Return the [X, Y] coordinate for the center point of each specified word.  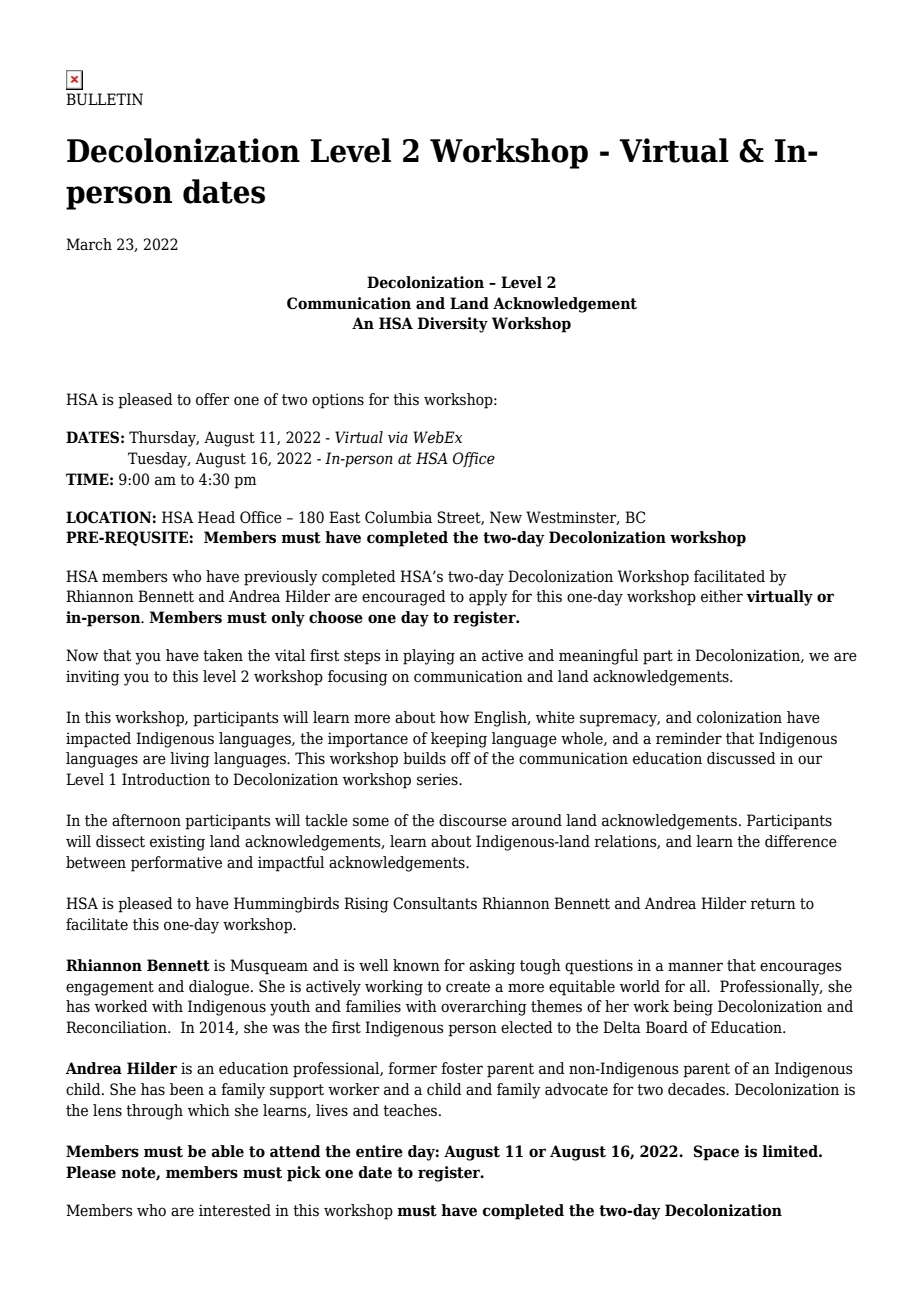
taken [223, 655]
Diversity [453, 325]
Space [716, 1153]
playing [429, 657]
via [398, 437]
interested [235, 1210]
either [722, 596]
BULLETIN [104, 99]
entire [379, 1151]
